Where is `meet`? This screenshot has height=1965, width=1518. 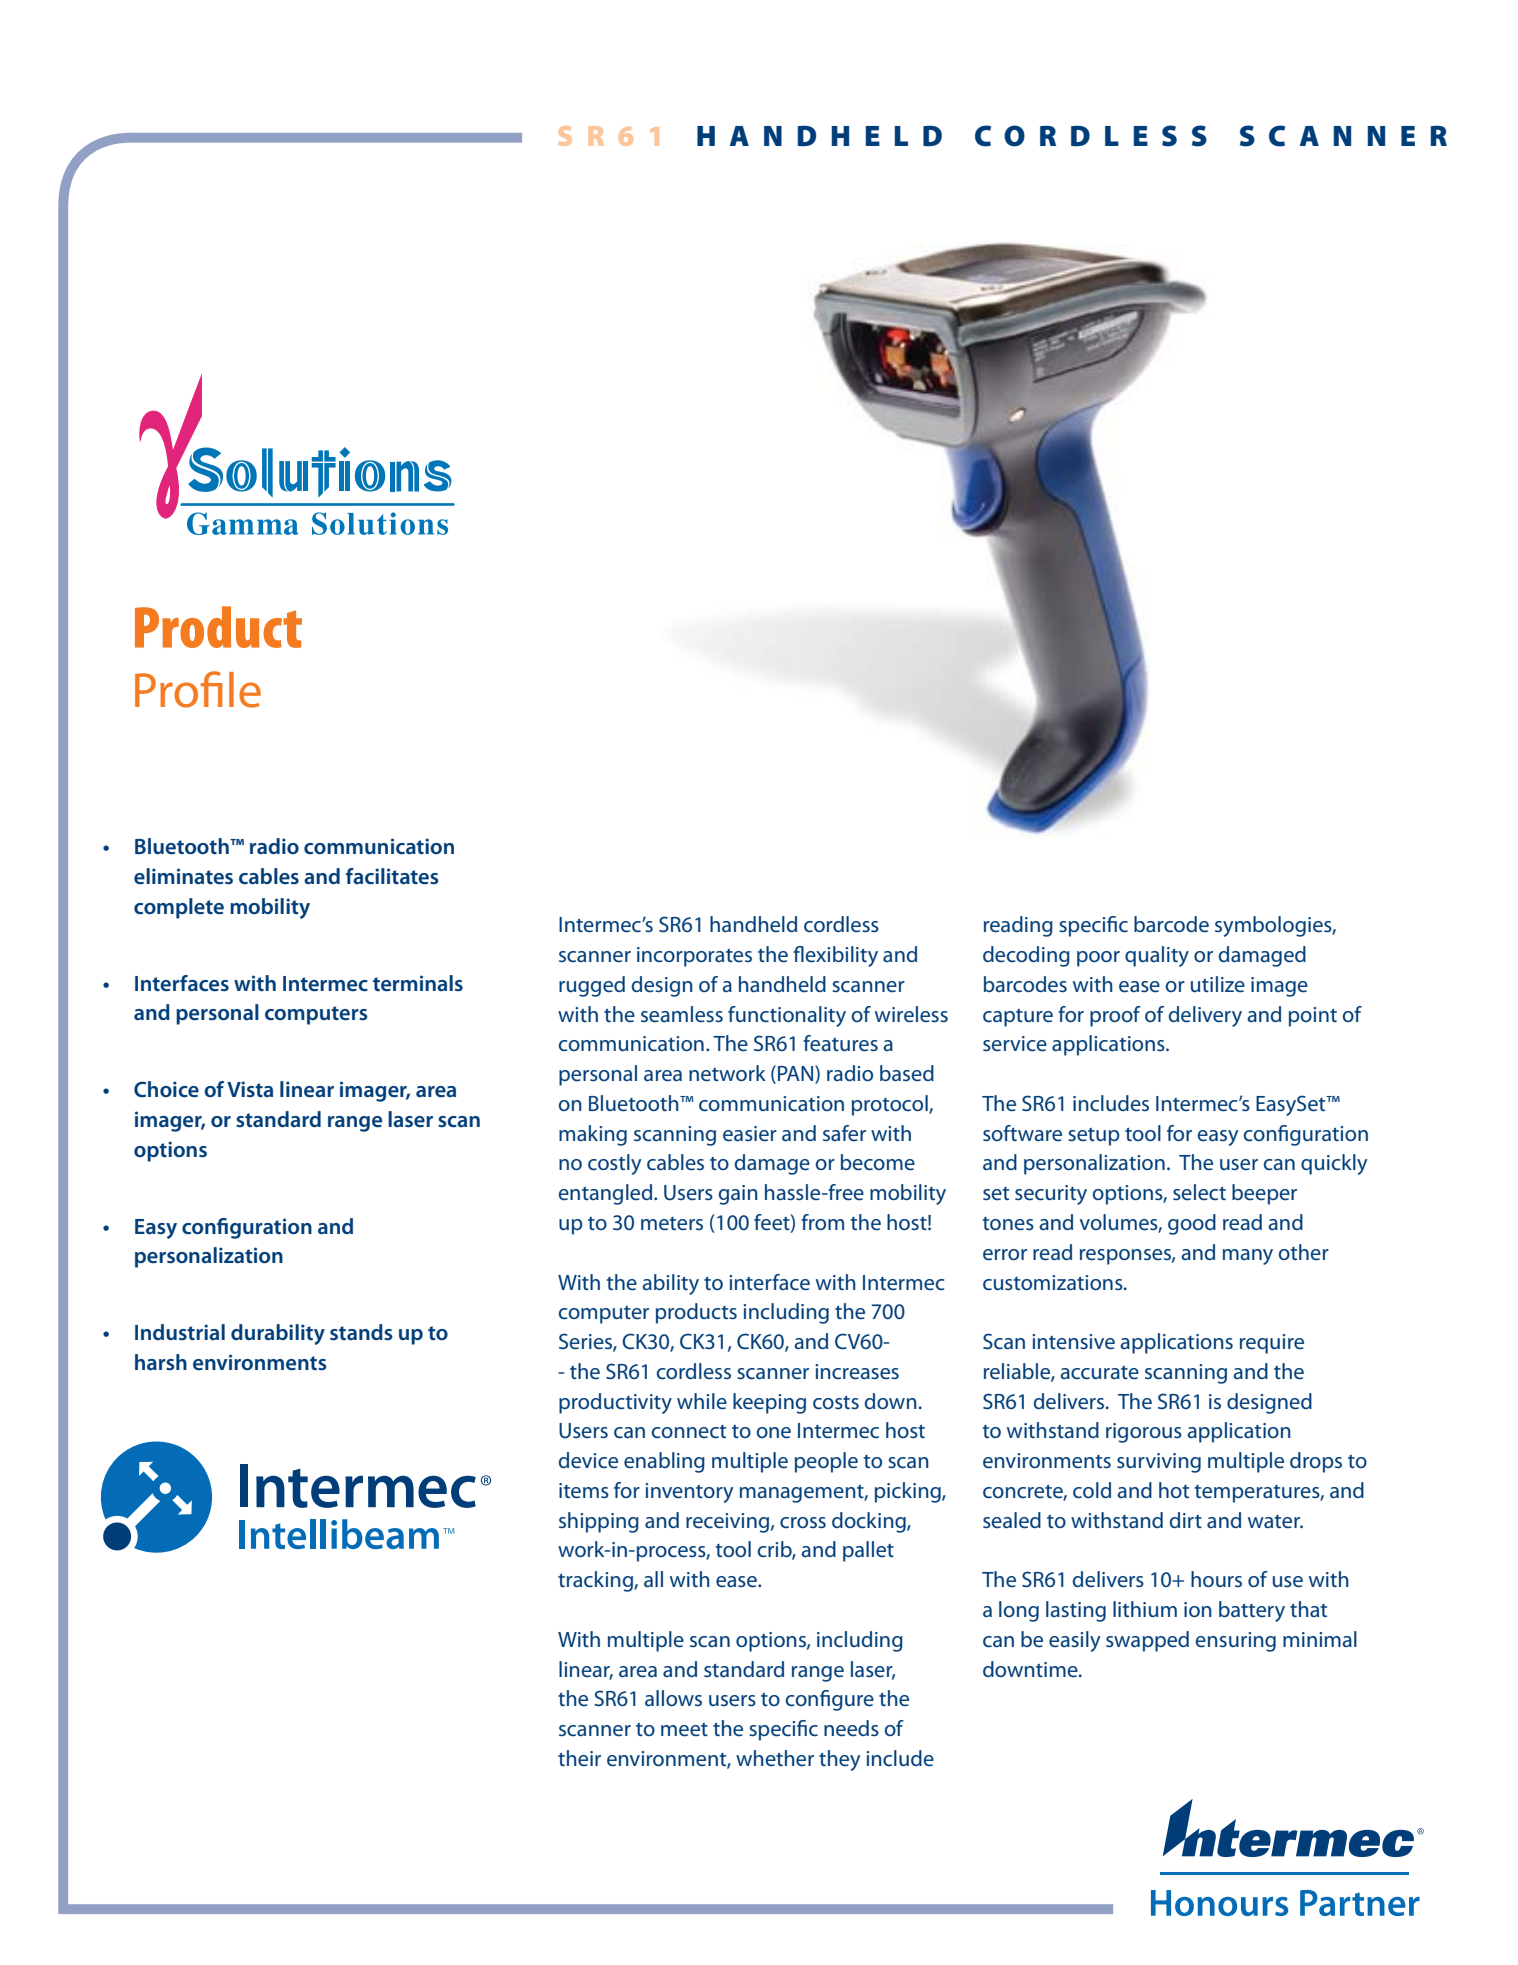
meet is located at coordinates (684, 1730).
